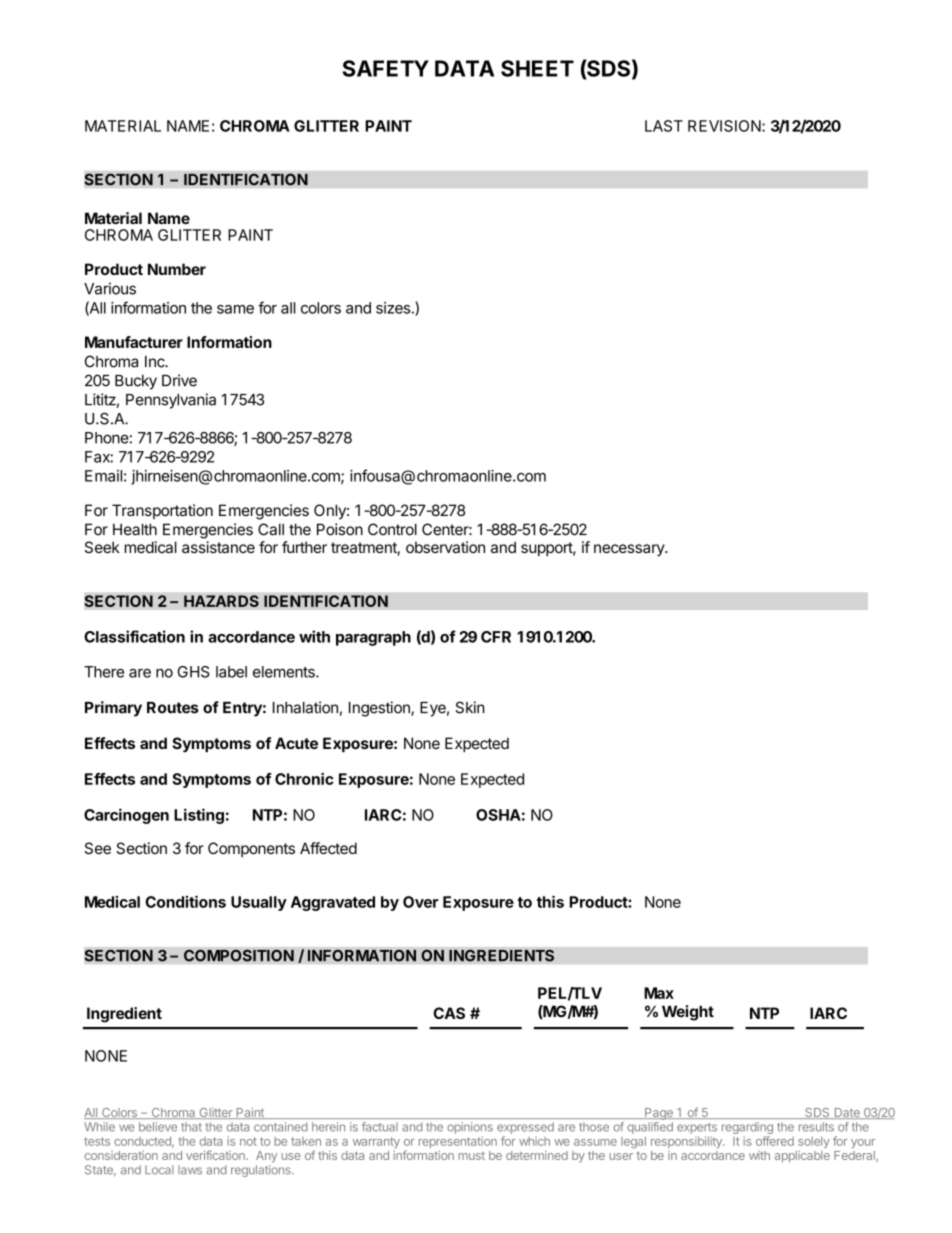  I want to click on opinions, so click(470, 1128).
